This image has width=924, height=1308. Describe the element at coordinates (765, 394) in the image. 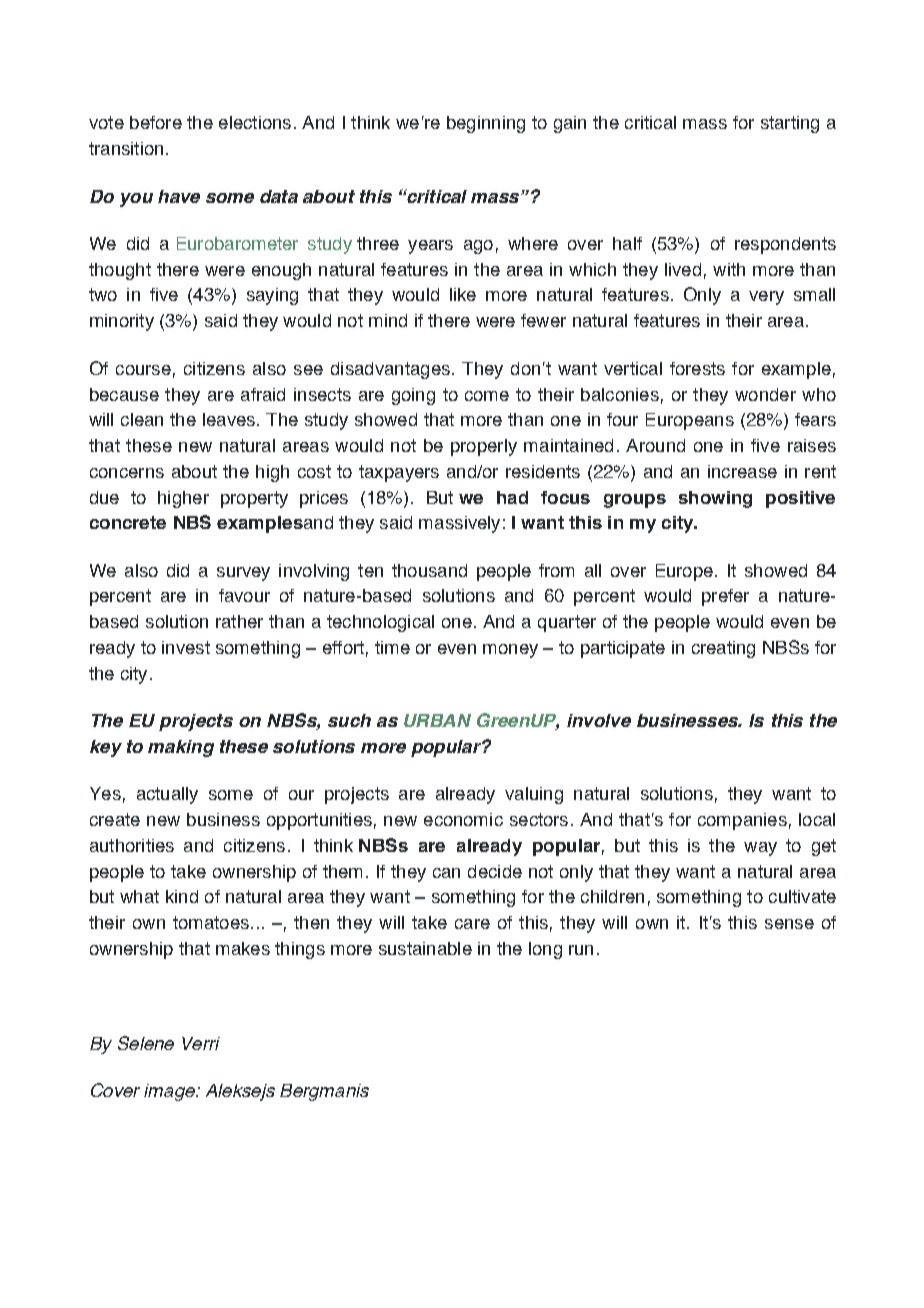

I see `wonder` at that location.
